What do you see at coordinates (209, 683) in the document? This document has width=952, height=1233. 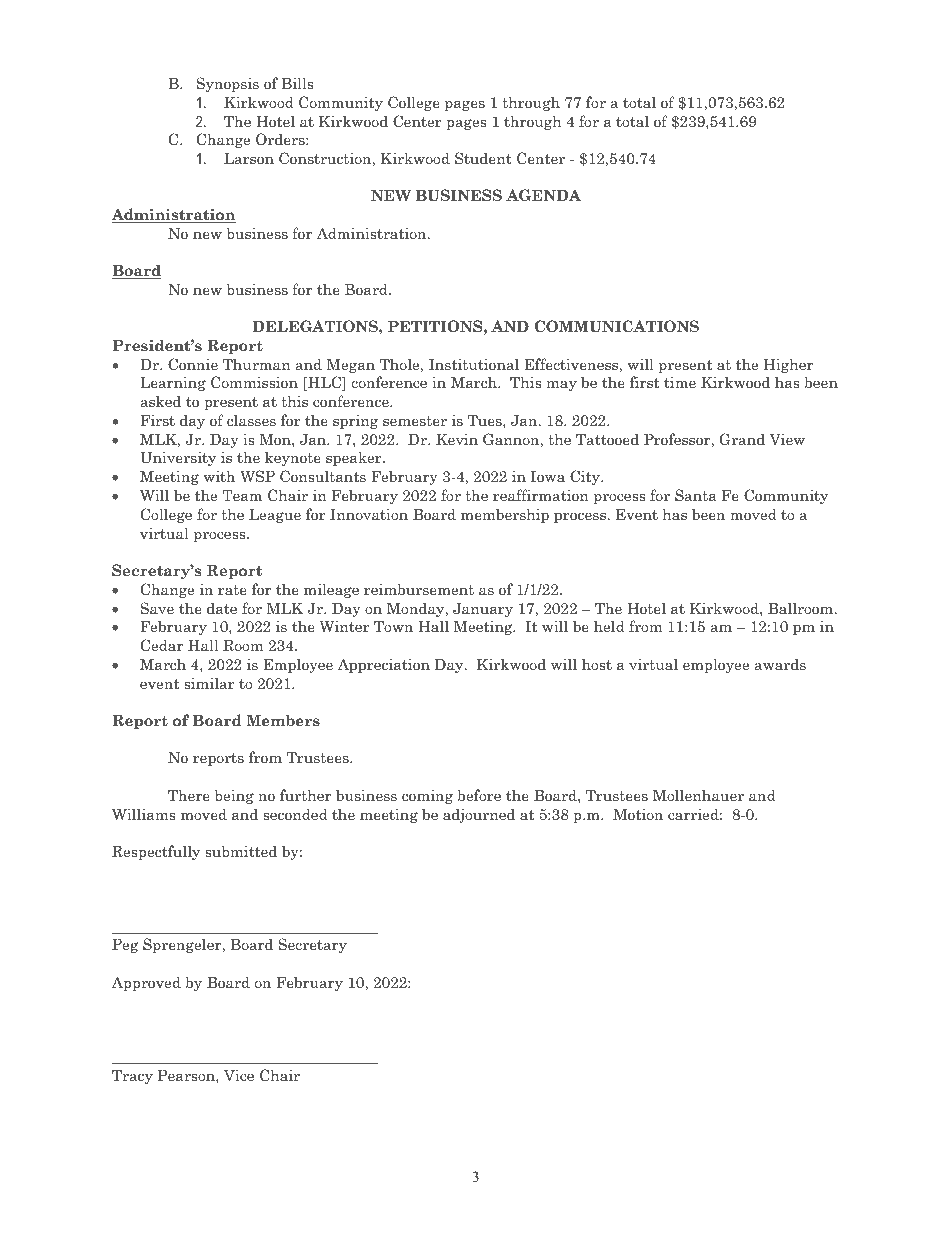 I see `similar` at bounding box center [209, 683].
